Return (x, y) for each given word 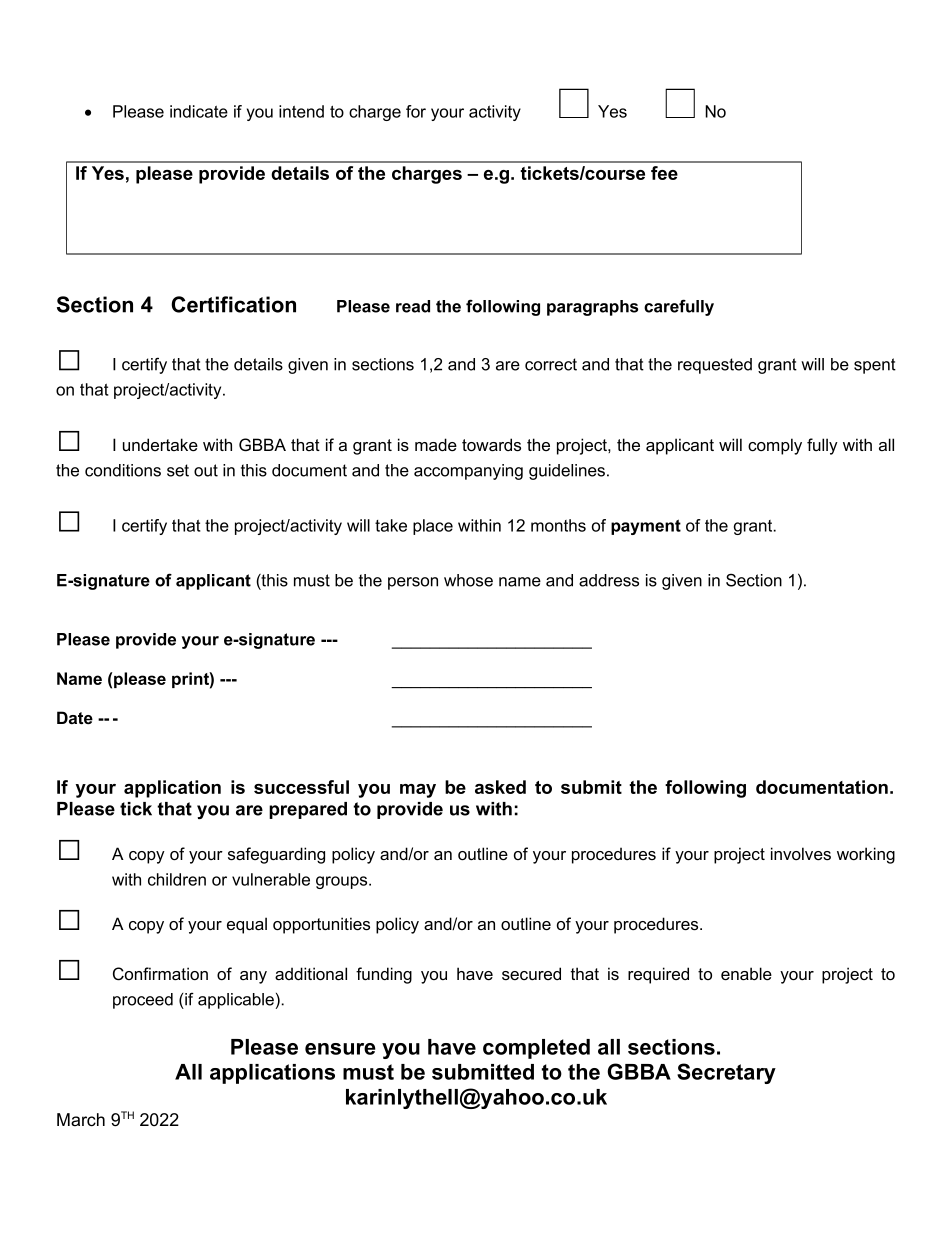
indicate (199, 111)
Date (75, 717)
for (416, 111)
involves (801, 853)
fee (664, 173)
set (178, 470)
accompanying (468, 472)
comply (775, 446)
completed (536, 1049)
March (81, 1120)
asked (500, 787)
